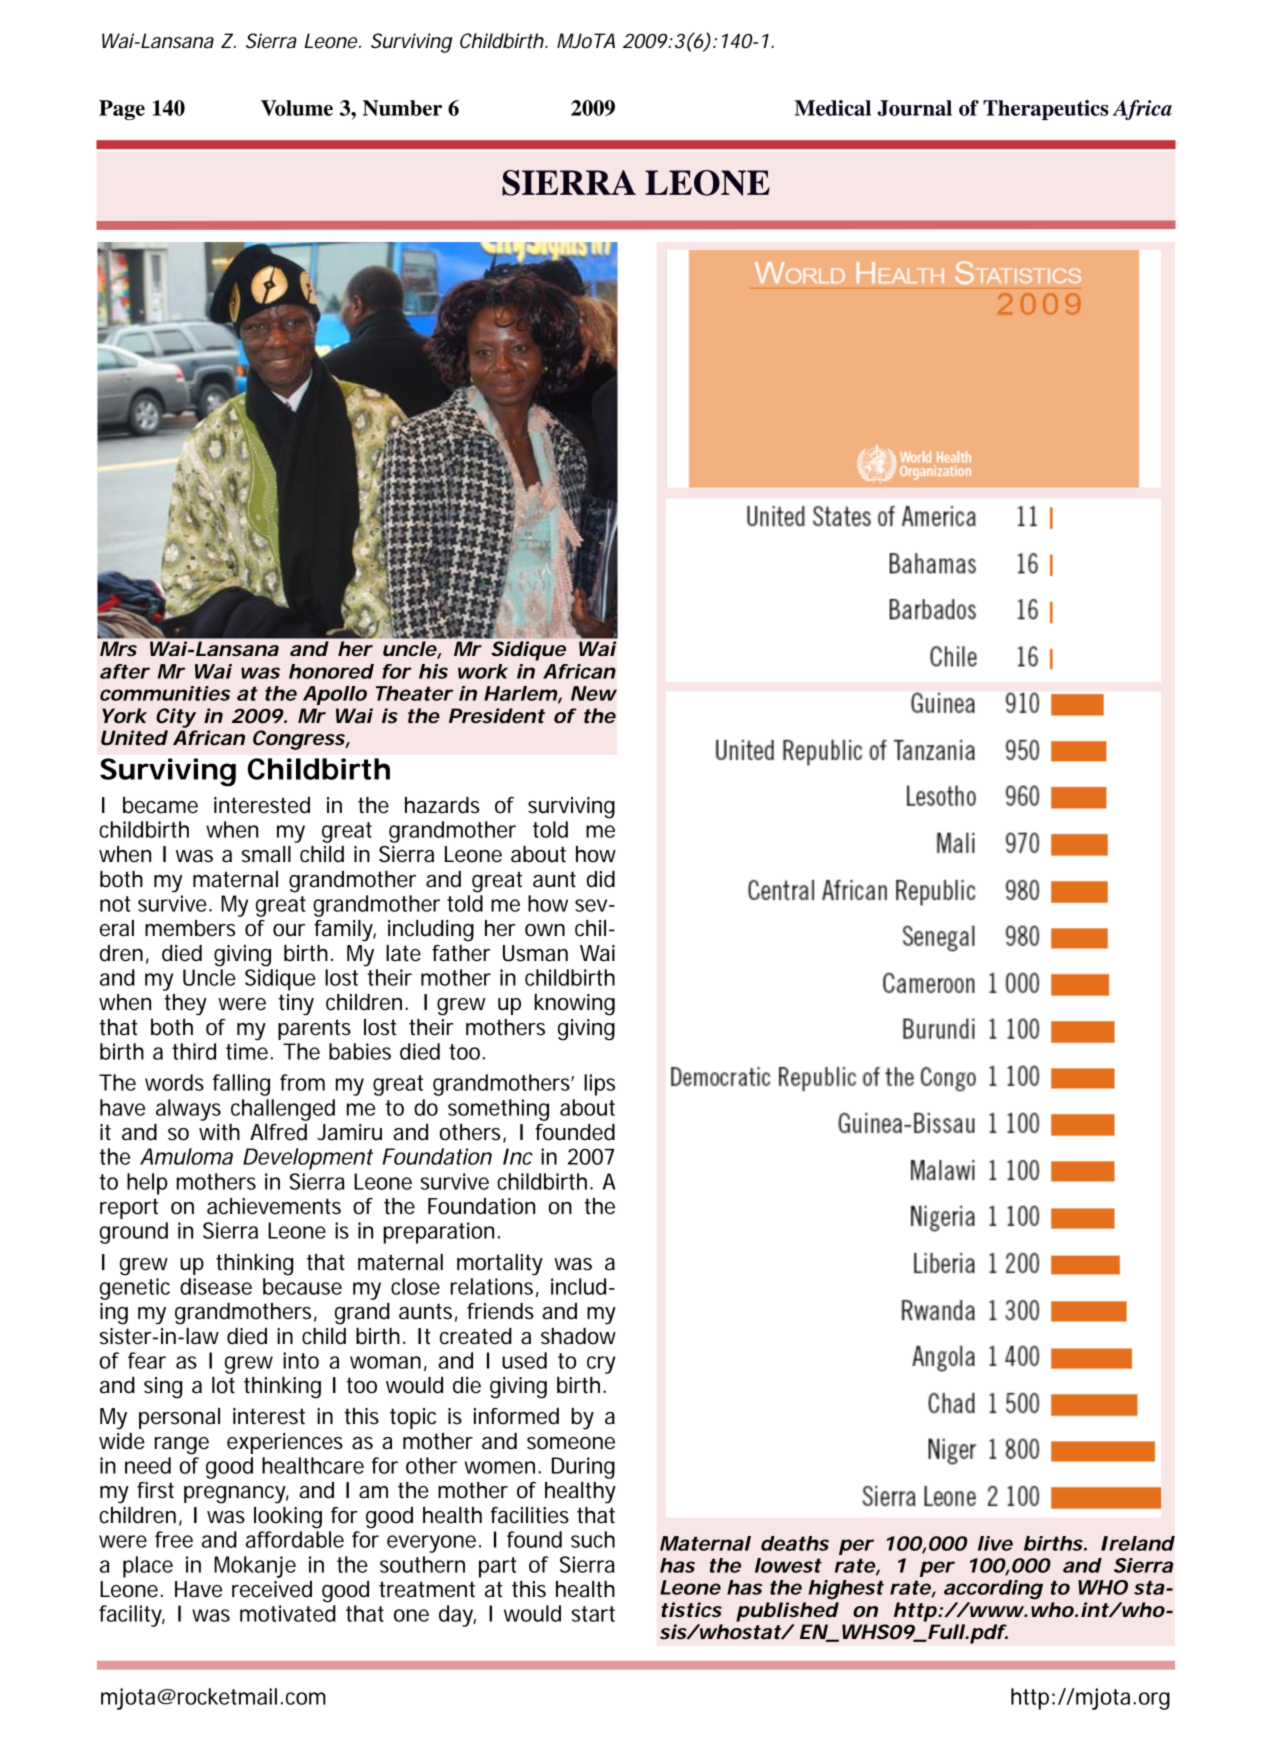 The height and width of the page is (1756, 1272). What do you see at coordinates (601, 879) in the page?
I see `did` at bounding box center [601, 879].
